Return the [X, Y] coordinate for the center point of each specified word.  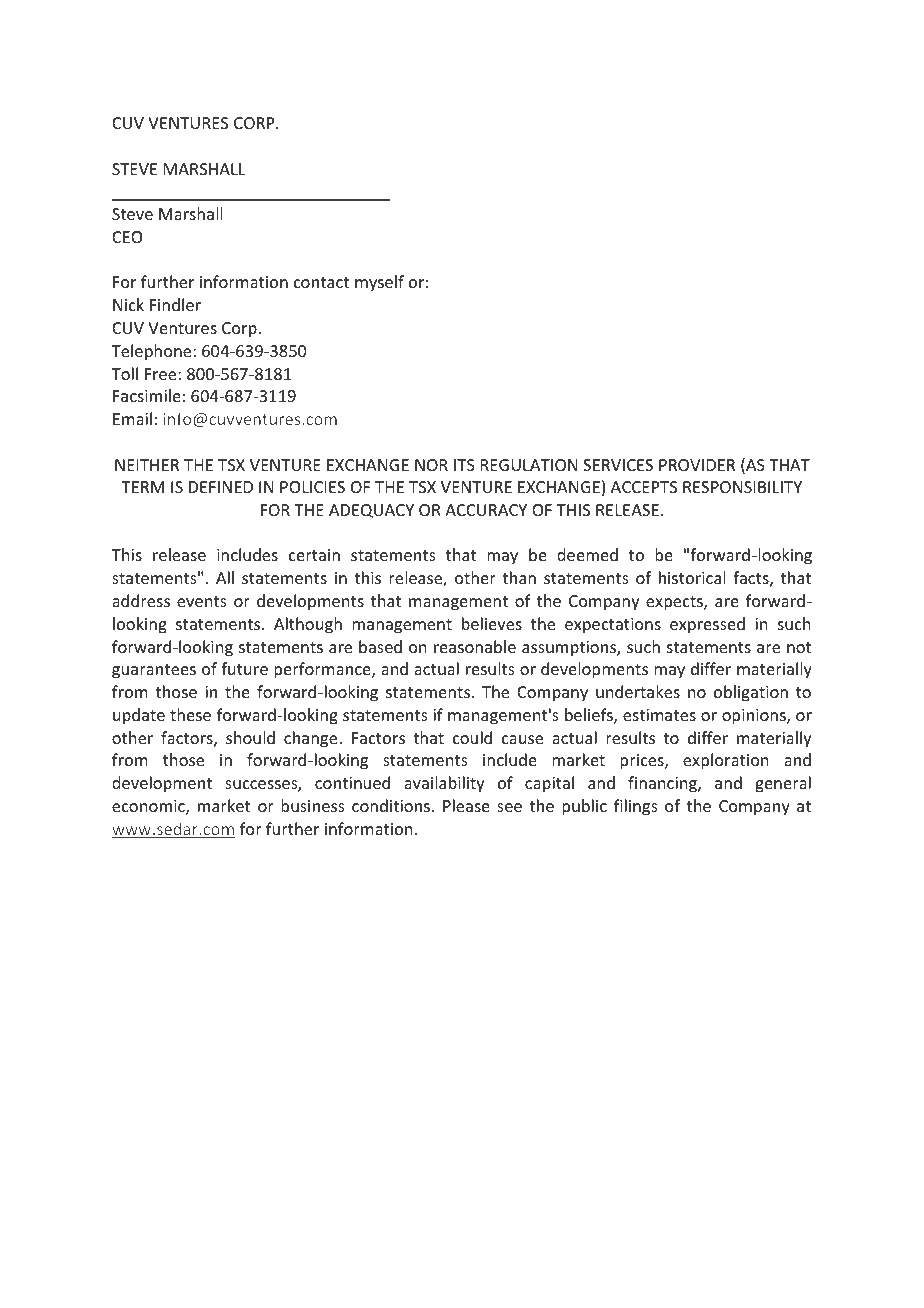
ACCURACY [486, 510]
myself [379, 283]
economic [149, 807]
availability [444, 784]
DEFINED [221, 487]
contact [321, 282]
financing [663, 784]
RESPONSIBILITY [742, 487]
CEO [127, 237]
